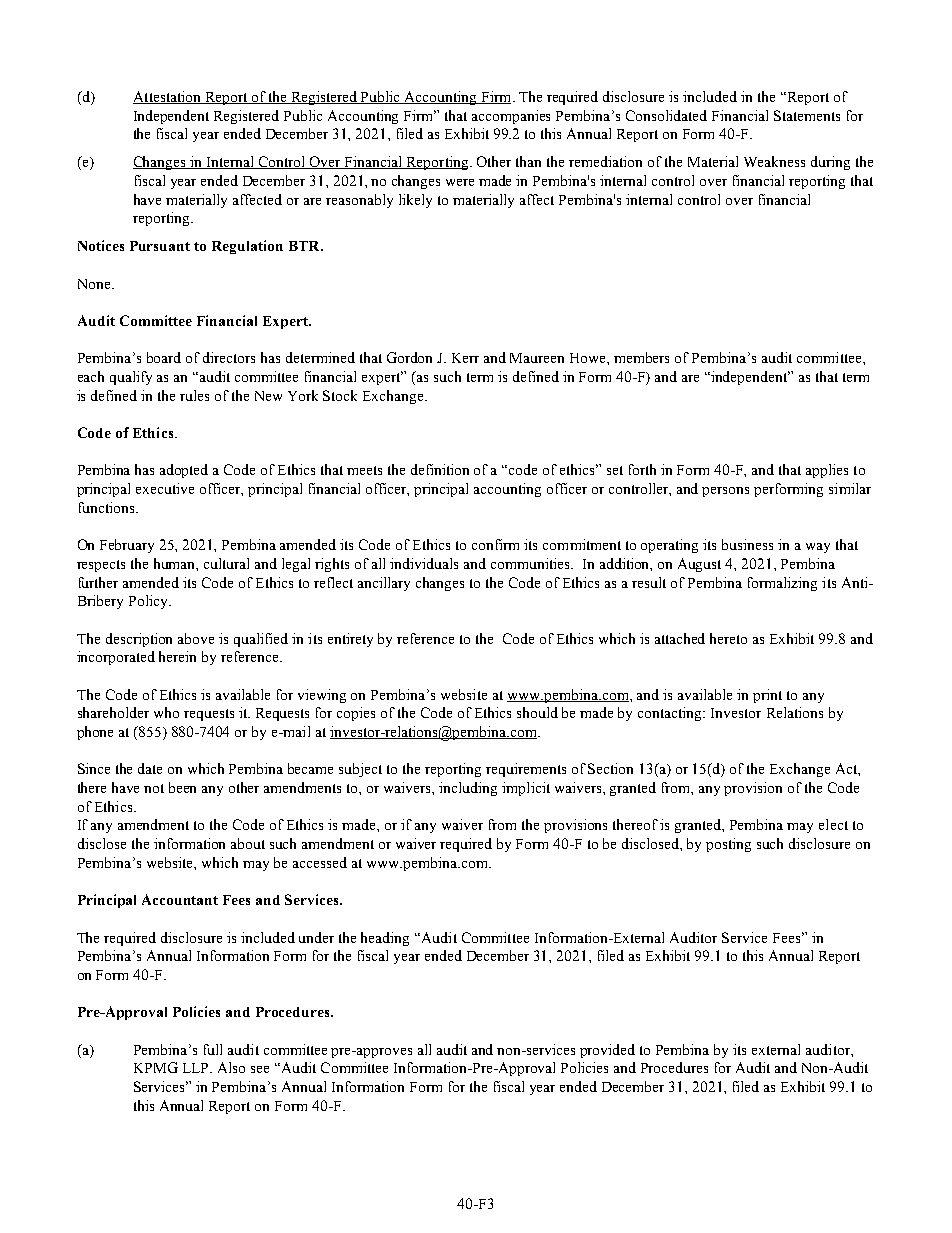  I want to click on human, so click(176, 564).
